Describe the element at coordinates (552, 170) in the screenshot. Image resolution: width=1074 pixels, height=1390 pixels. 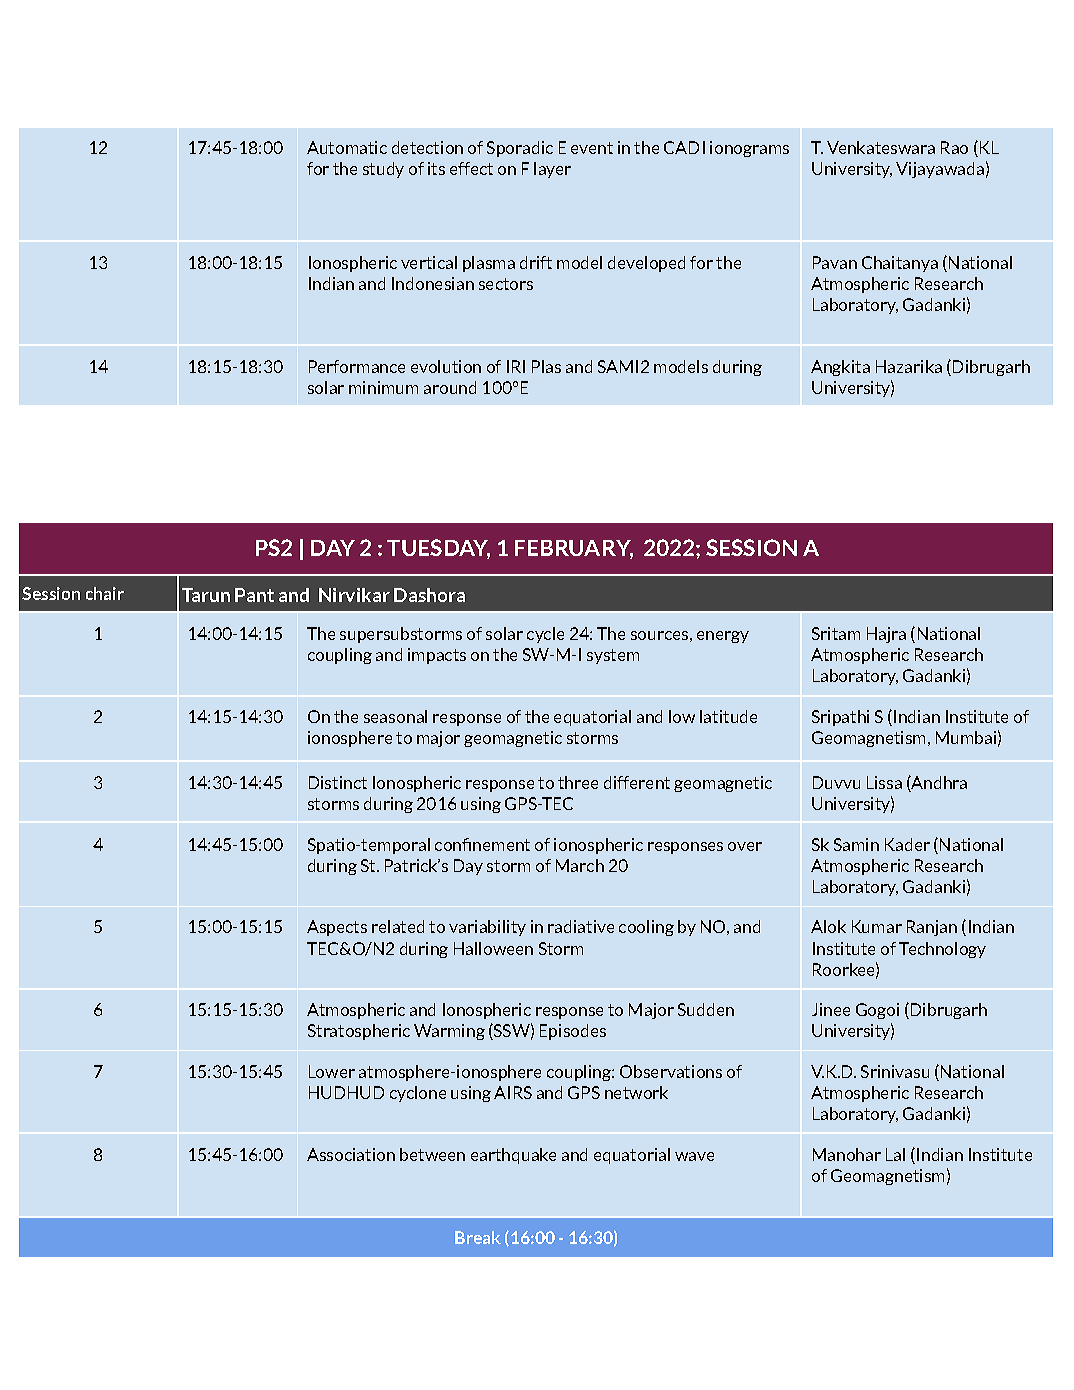
I see `layer` at that location.
